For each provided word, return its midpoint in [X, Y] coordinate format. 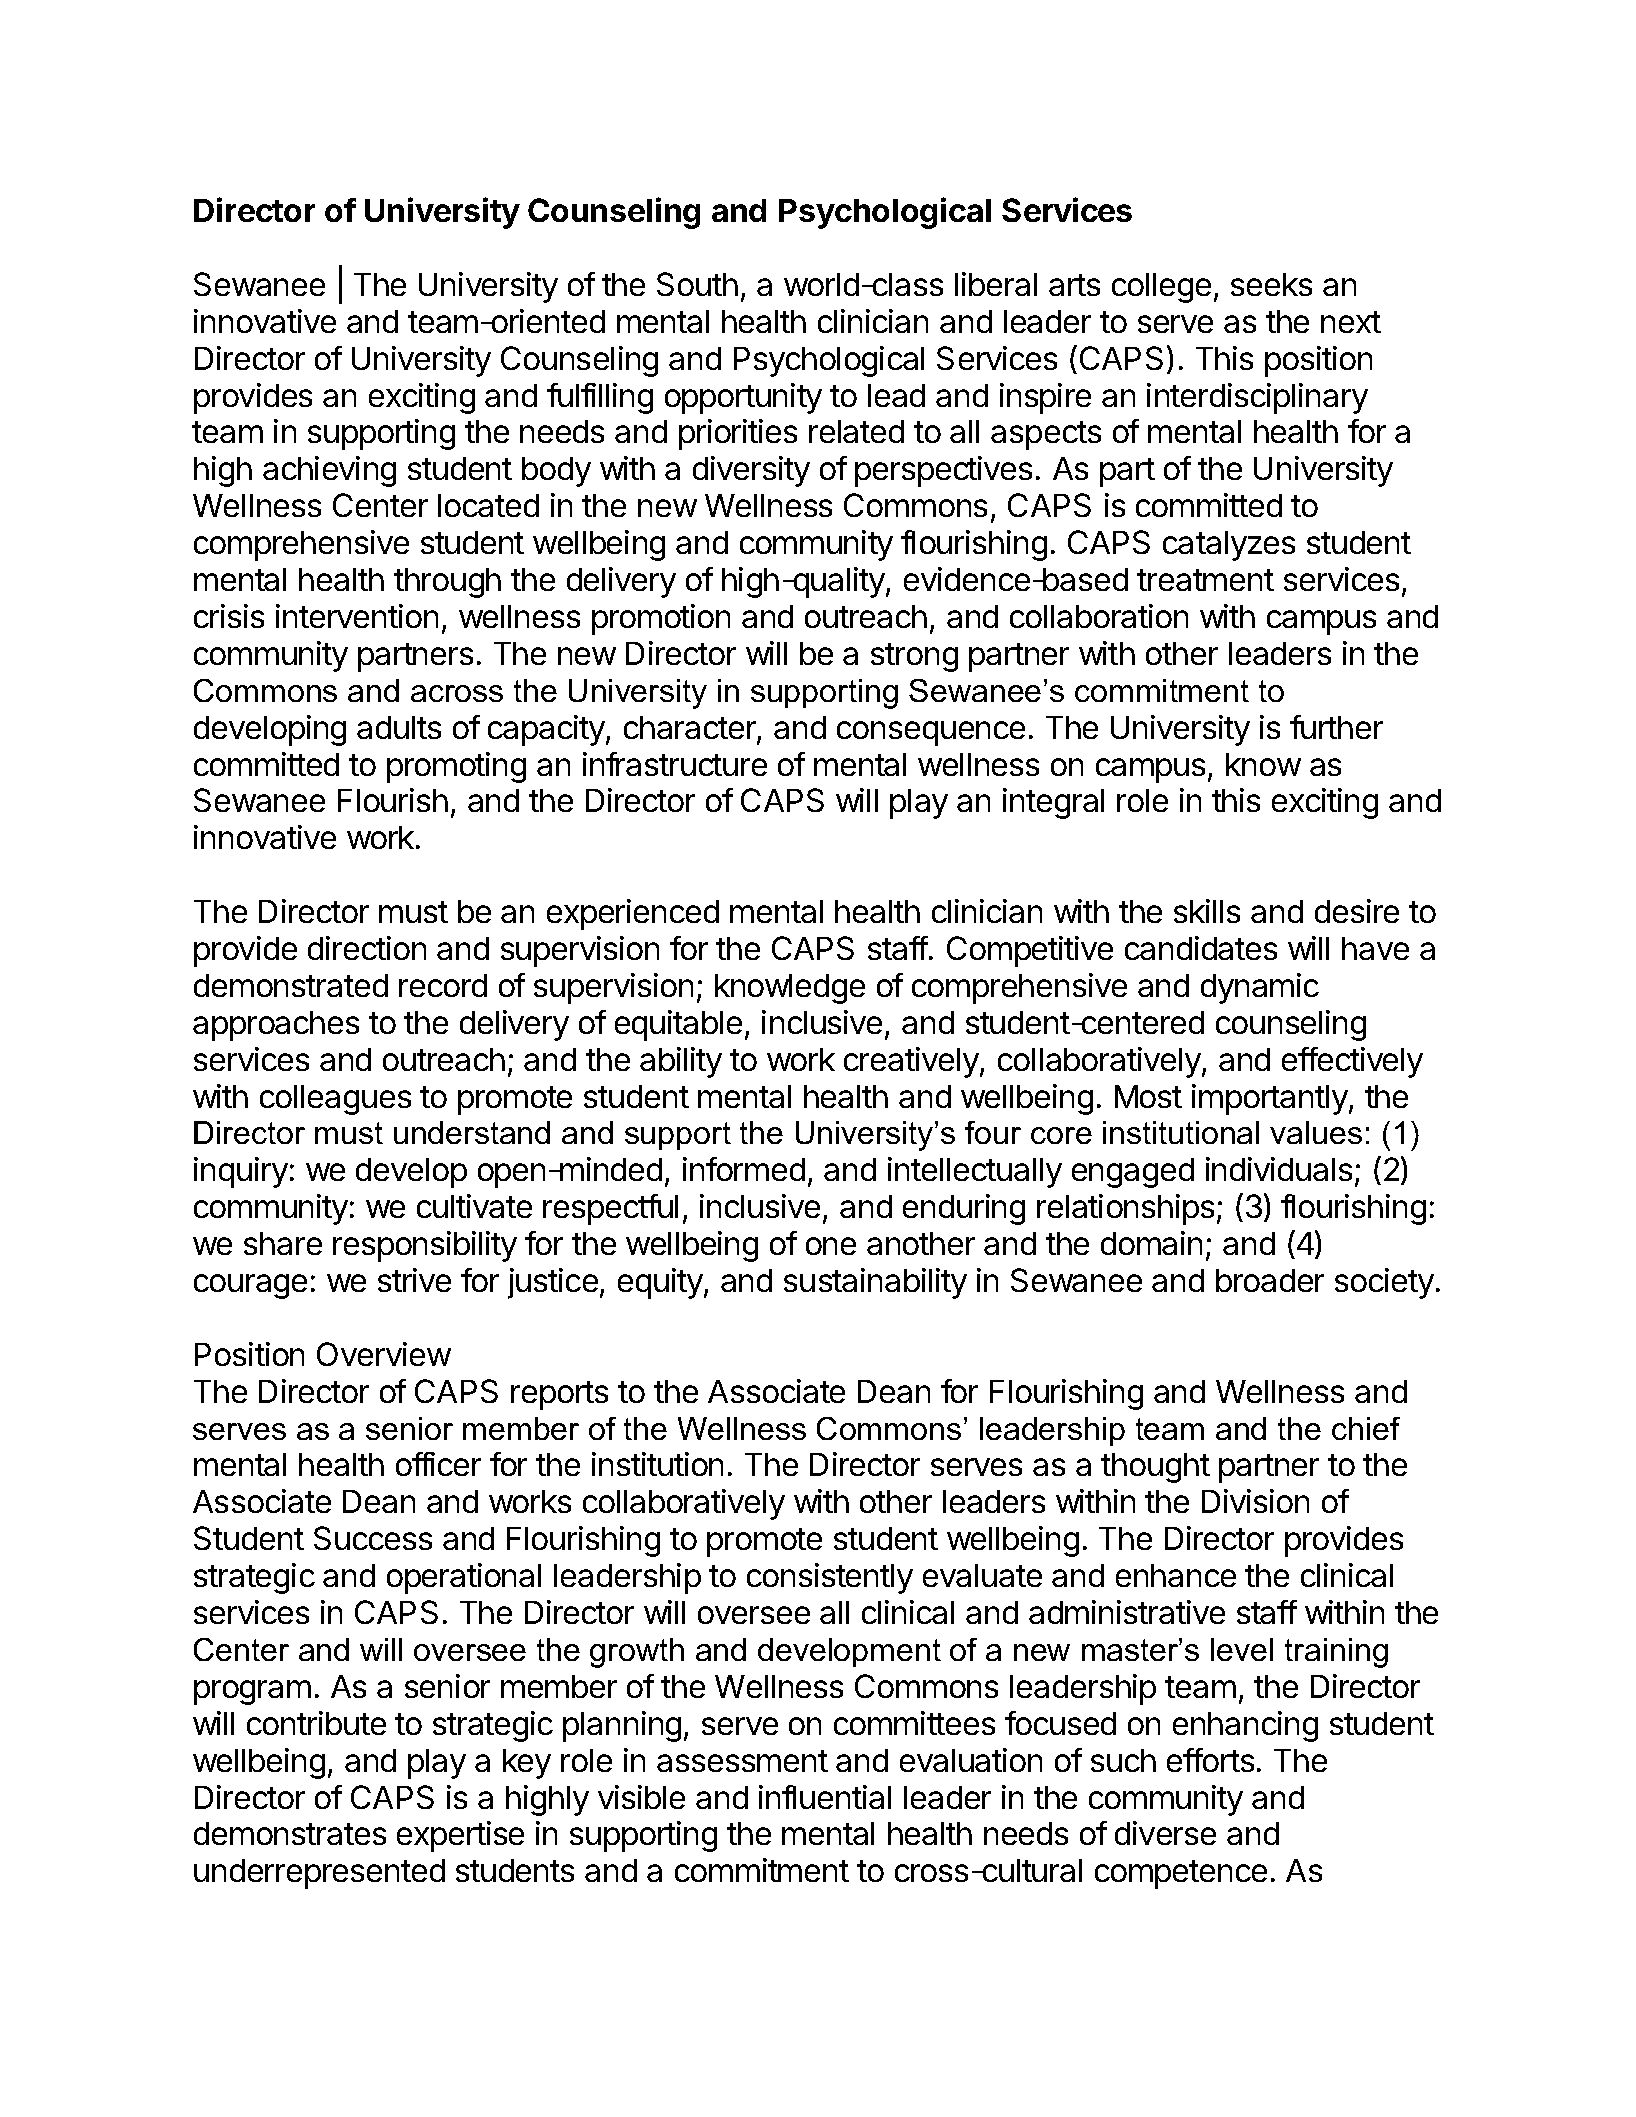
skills [1207, 911]
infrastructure [675, 764]
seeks [1271, 284]
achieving [329, 471]
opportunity [743, 398]
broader [1270, 1280]
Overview [384, 1354]
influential [825, 1797]
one [831, 1246]
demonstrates [290, 1833]
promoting [456, 767]
